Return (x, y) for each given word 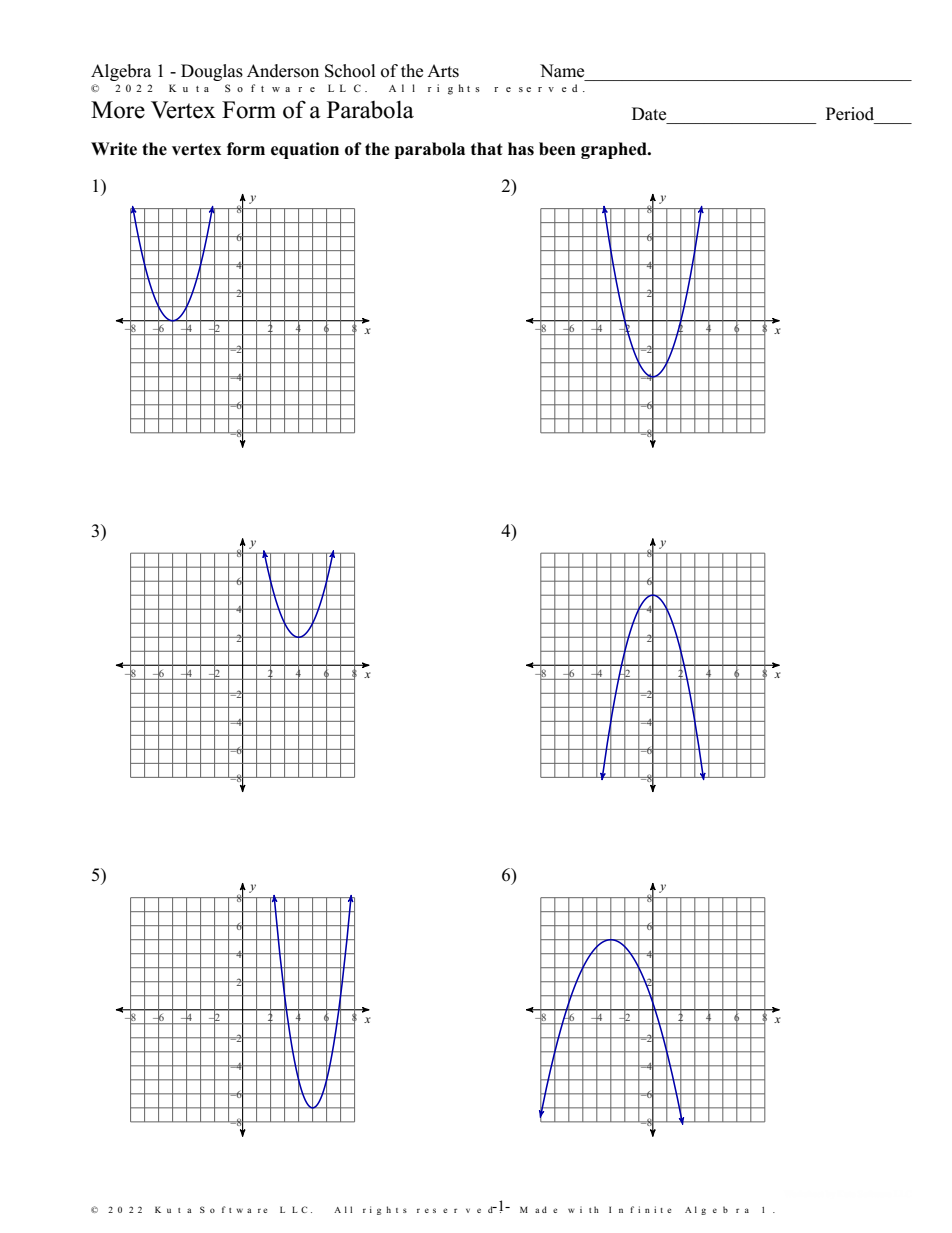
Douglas (212, 72)
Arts (443, 71)
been (557, 149)
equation (305, 150)
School (350, 71)
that (487, 148)
